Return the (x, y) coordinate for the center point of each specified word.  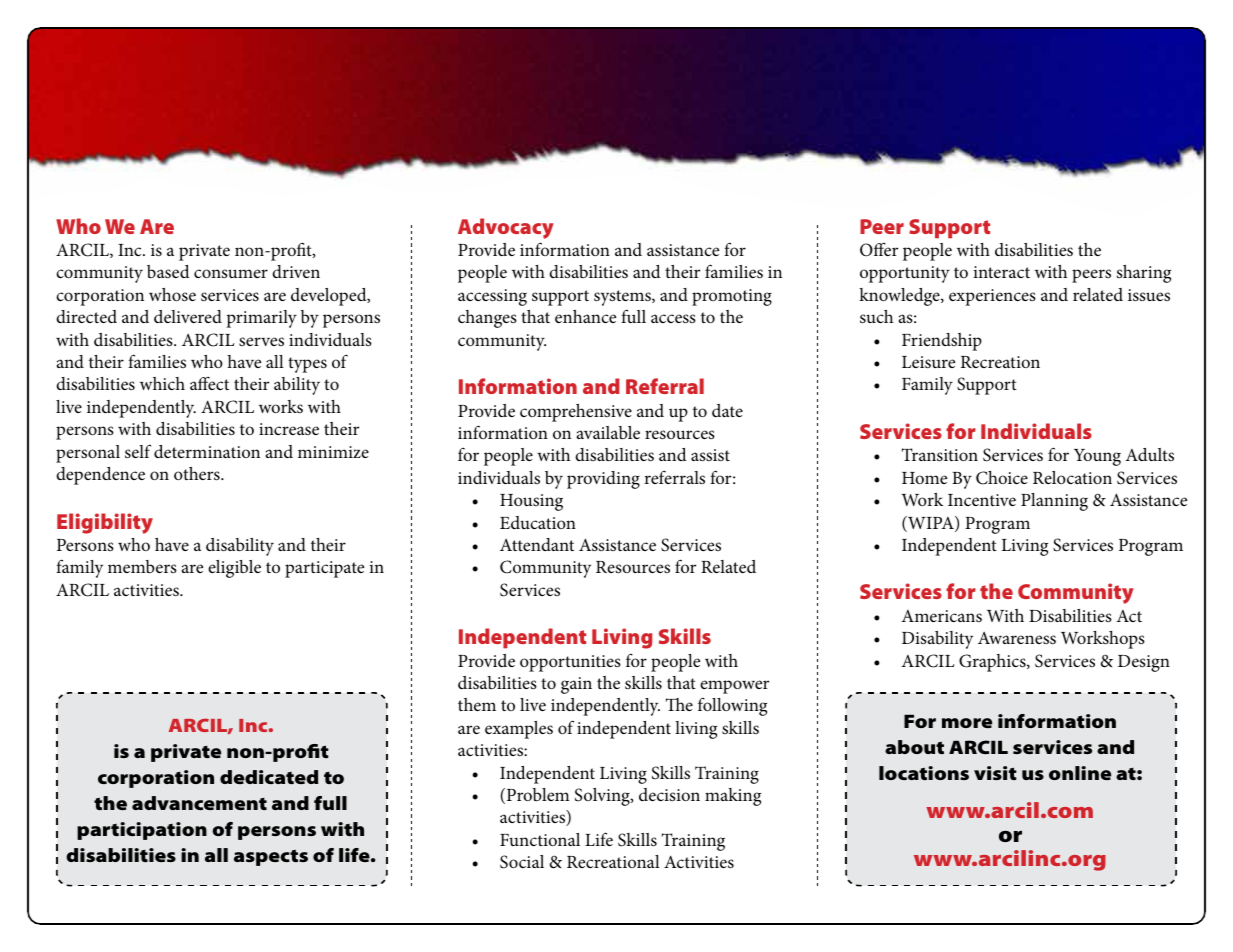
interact (1001, 272)
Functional (540, 839)
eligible (234, 569)
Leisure (928, 362)
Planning (1054, 502)
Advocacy (506, 228)
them (477, 704)
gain (576, 685)
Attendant (537, 544)
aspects (271, 857)
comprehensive (576, 413)
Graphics (993, 663)
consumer (231, 273)
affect (209, 383)
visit (995, 773)
